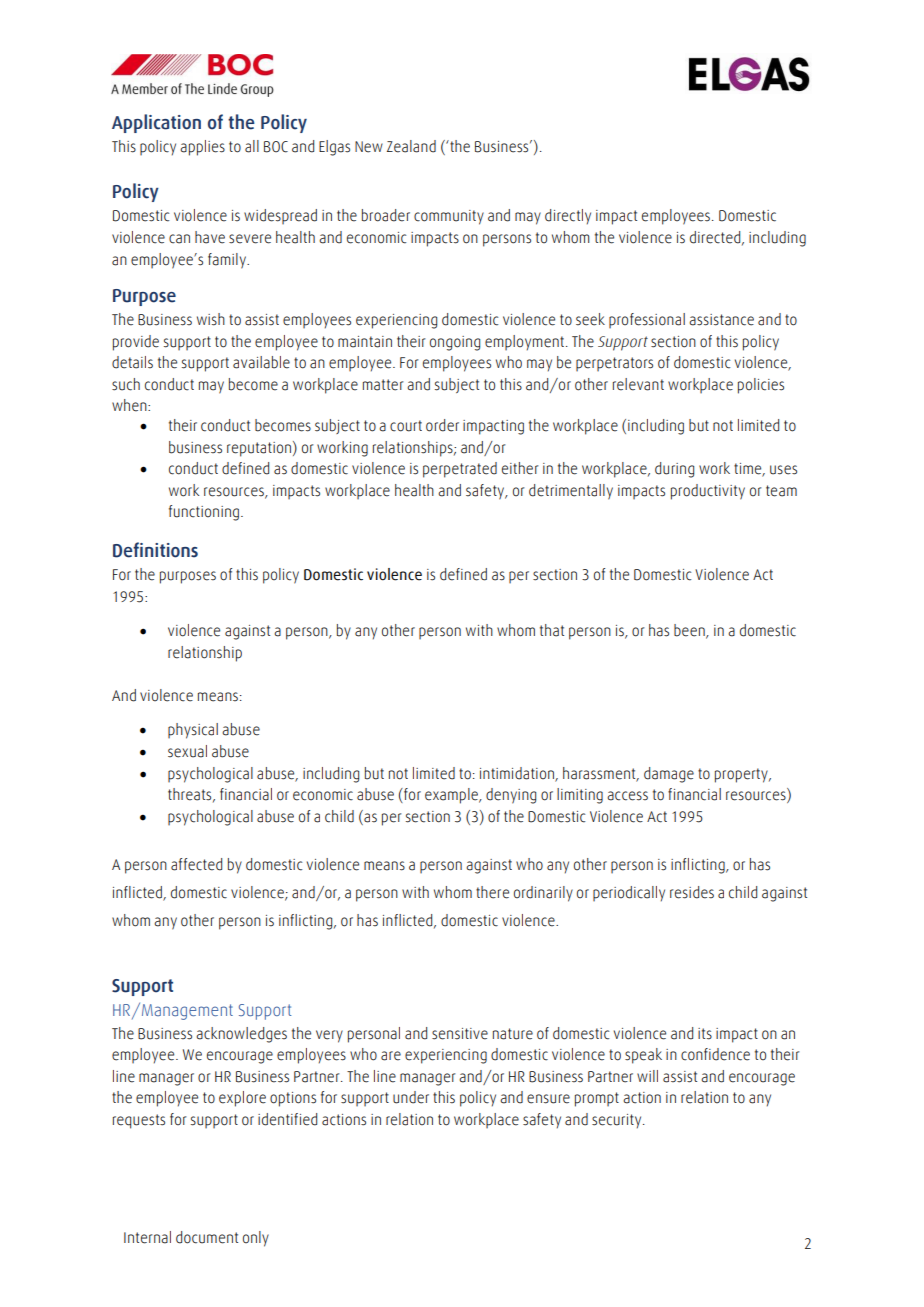  Describe the element at coordinates (674, 470) in the screenshot. I see `during` at that location.
